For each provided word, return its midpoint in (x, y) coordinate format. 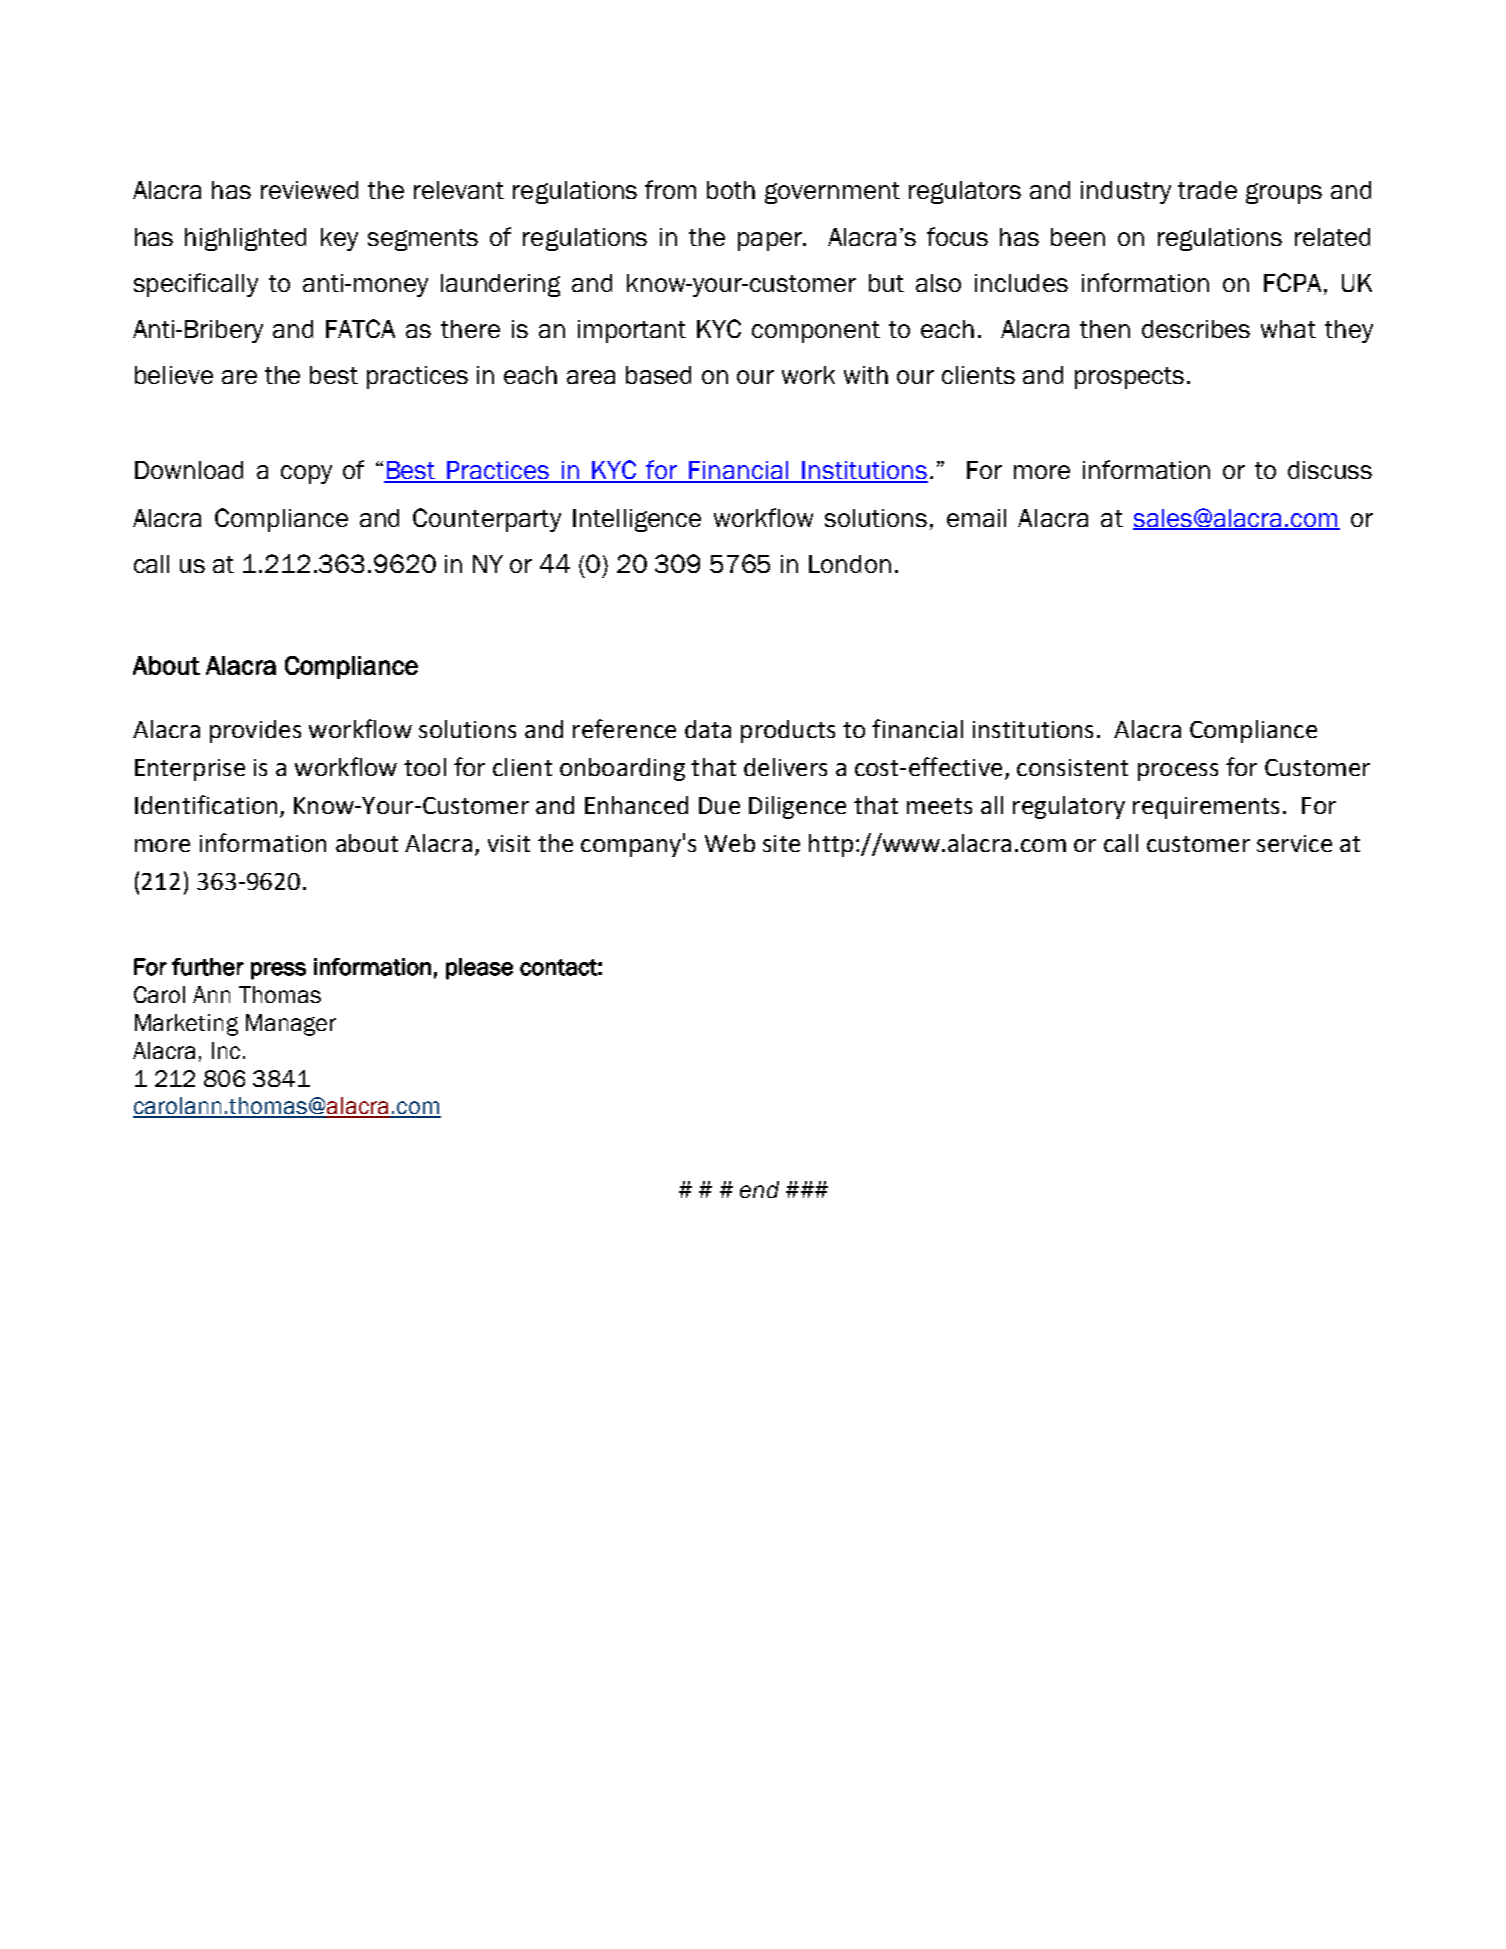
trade (1207, 190)
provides (255, 731)
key (339, 239)
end (759, 1189)
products (788, 731)
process (1178, 772)
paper (771, 241)
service (1294, 843)
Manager (291, 1025)
